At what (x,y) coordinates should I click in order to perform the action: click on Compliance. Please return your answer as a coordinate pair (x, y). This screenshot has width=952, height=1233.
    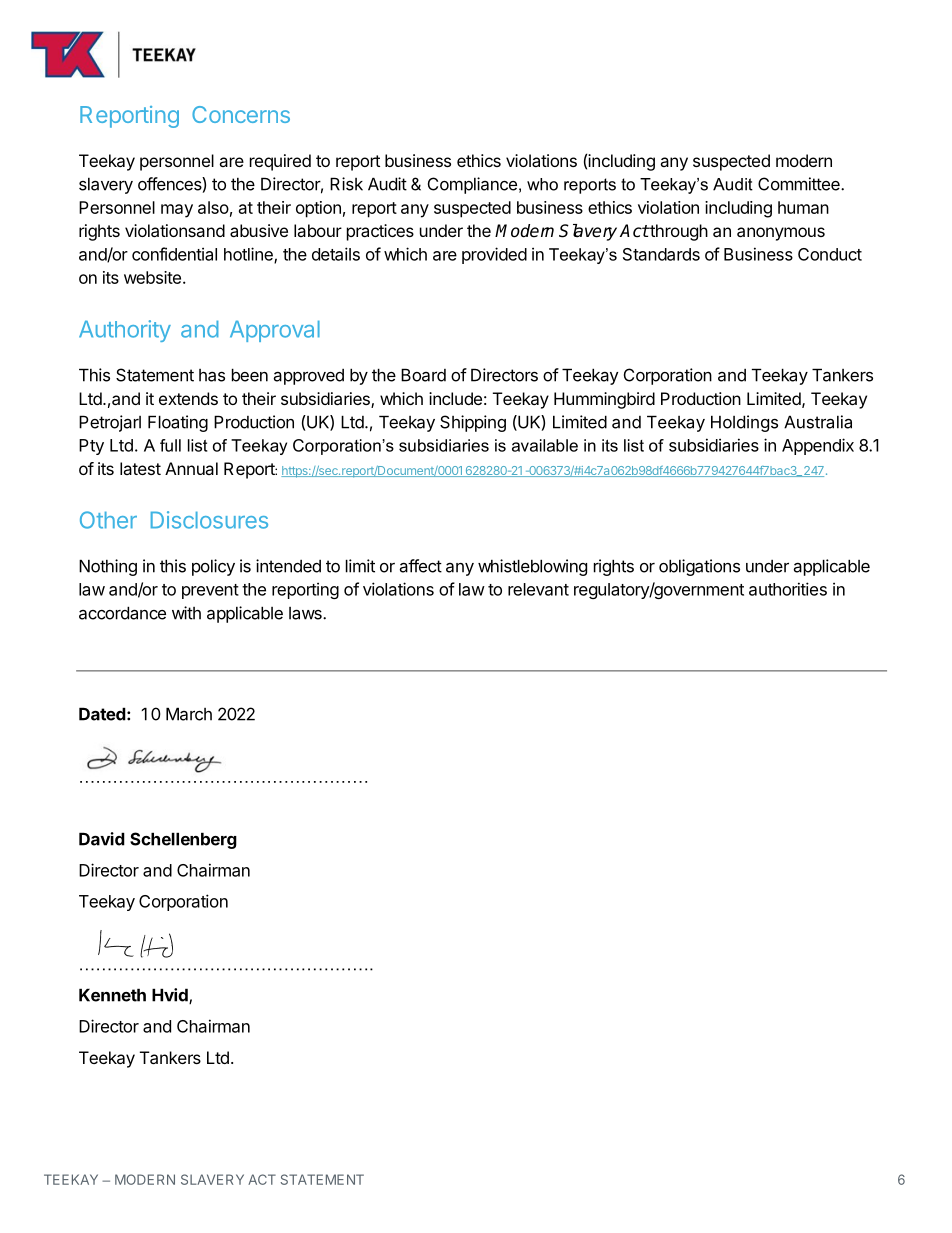
    Looking at the image, I should click on (472, 185).
